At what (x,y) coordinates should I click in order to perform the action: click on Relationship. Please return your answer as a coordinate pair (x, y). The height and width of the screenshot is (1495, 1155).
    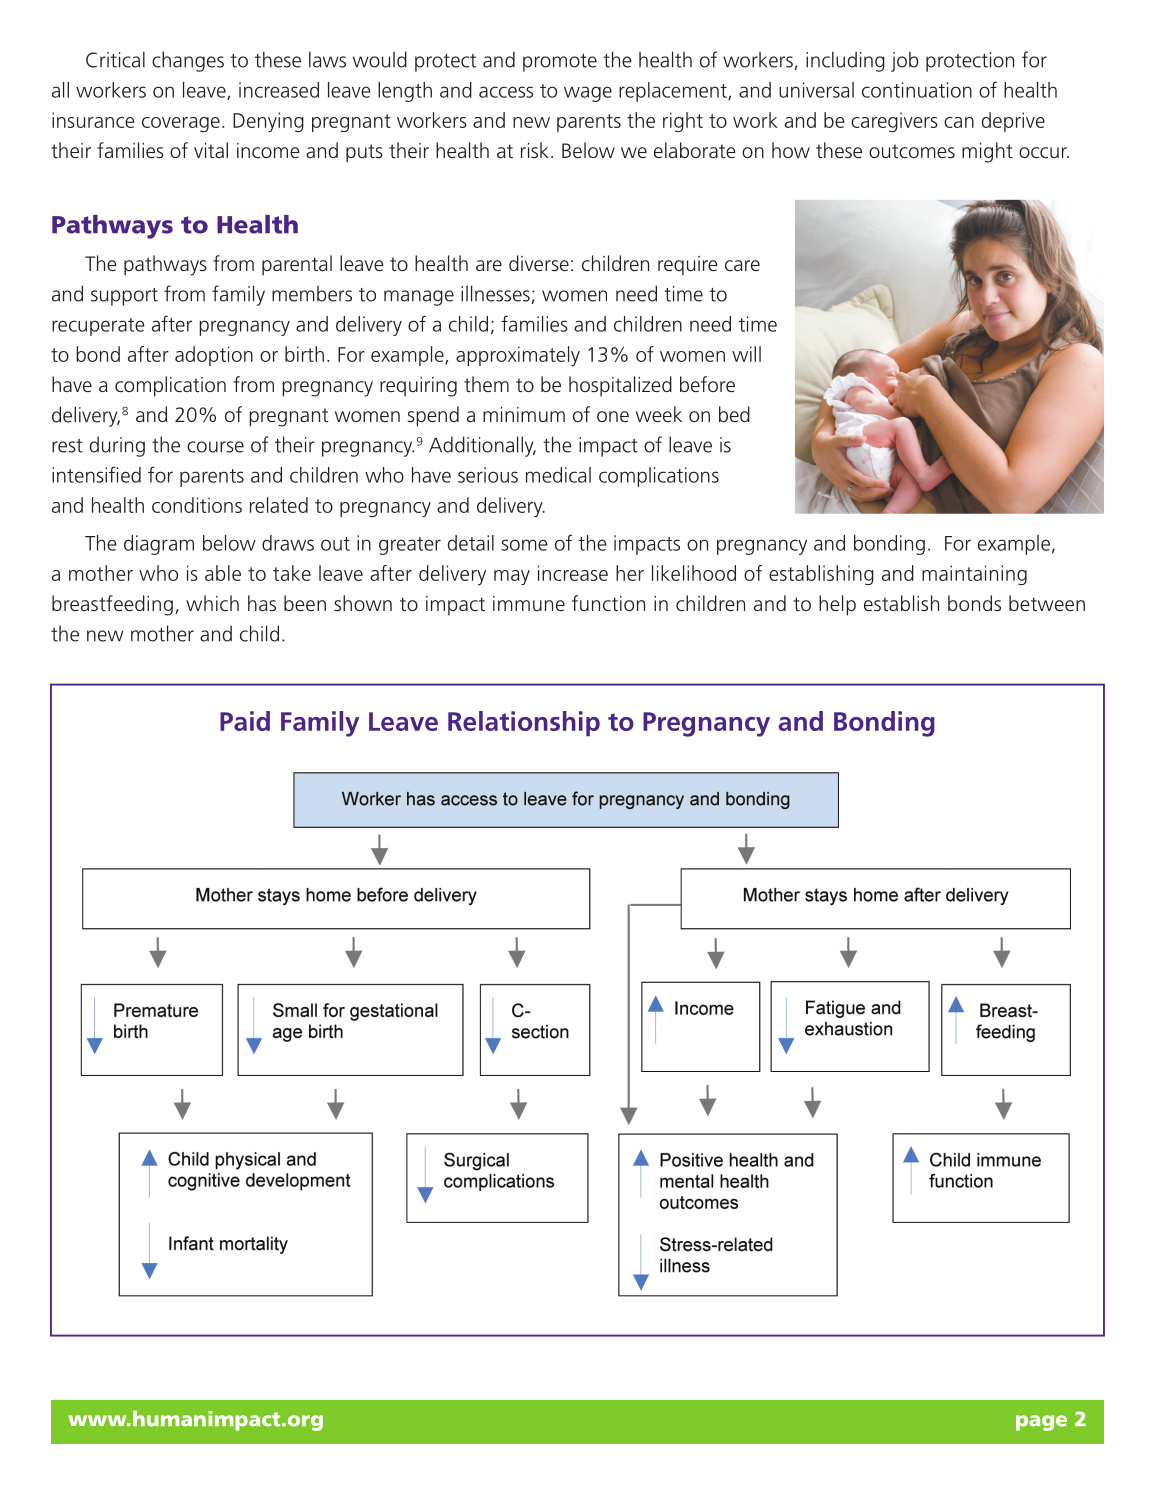
    Looking at the image, I should click on (524, 724).
